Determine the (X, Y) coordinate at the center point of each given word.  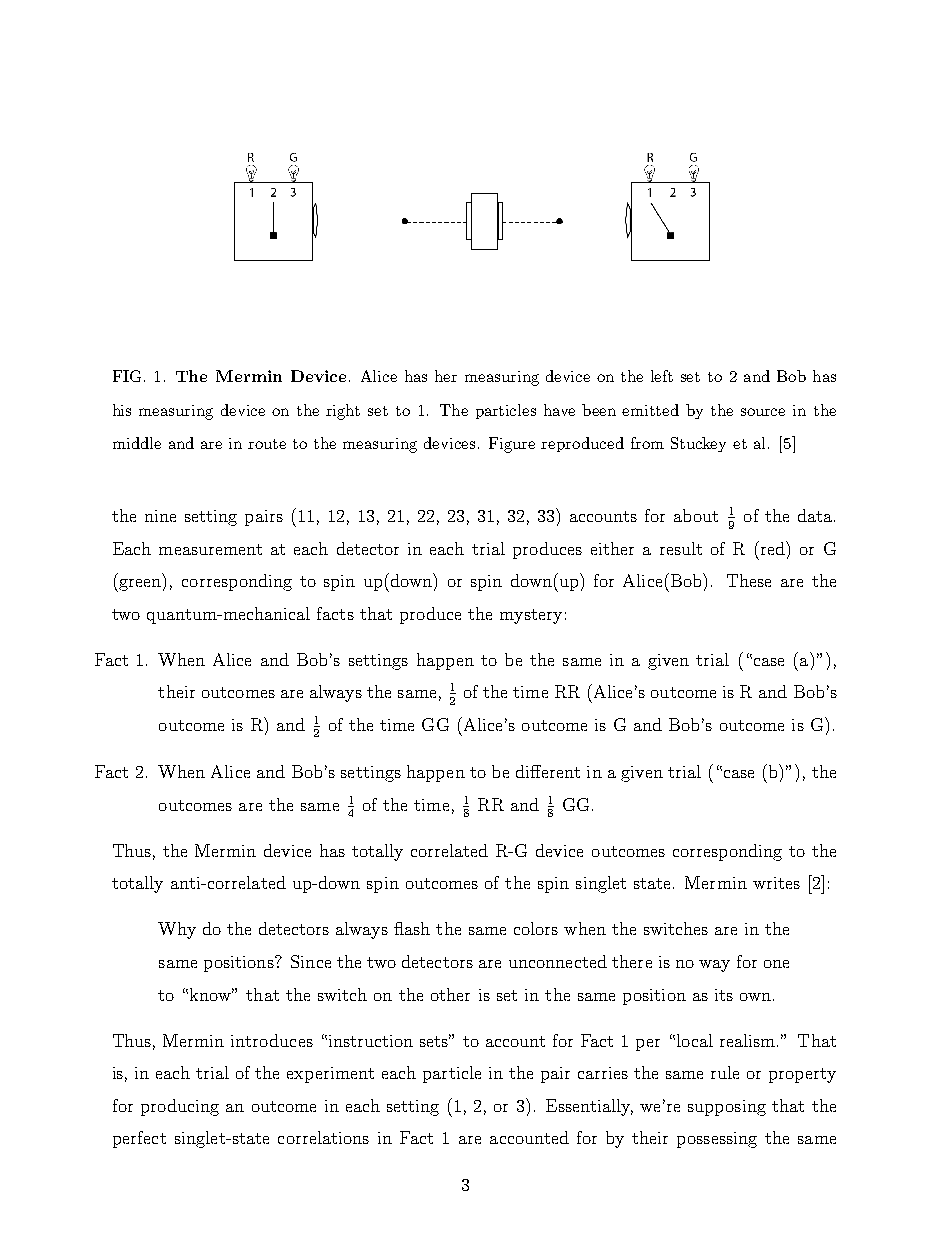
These (749, 580)
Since (311, 961)
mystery (531, 616)
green (140, 585)
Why (177, 930)
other (450, 994)
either (612, 548)
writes (776, 883)
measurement (210, 549)
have (559, 410)
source (763, 412)
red (772, 548)
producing (180, 1107)
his (122, 410)
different (548, 771)
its (724, 995)
